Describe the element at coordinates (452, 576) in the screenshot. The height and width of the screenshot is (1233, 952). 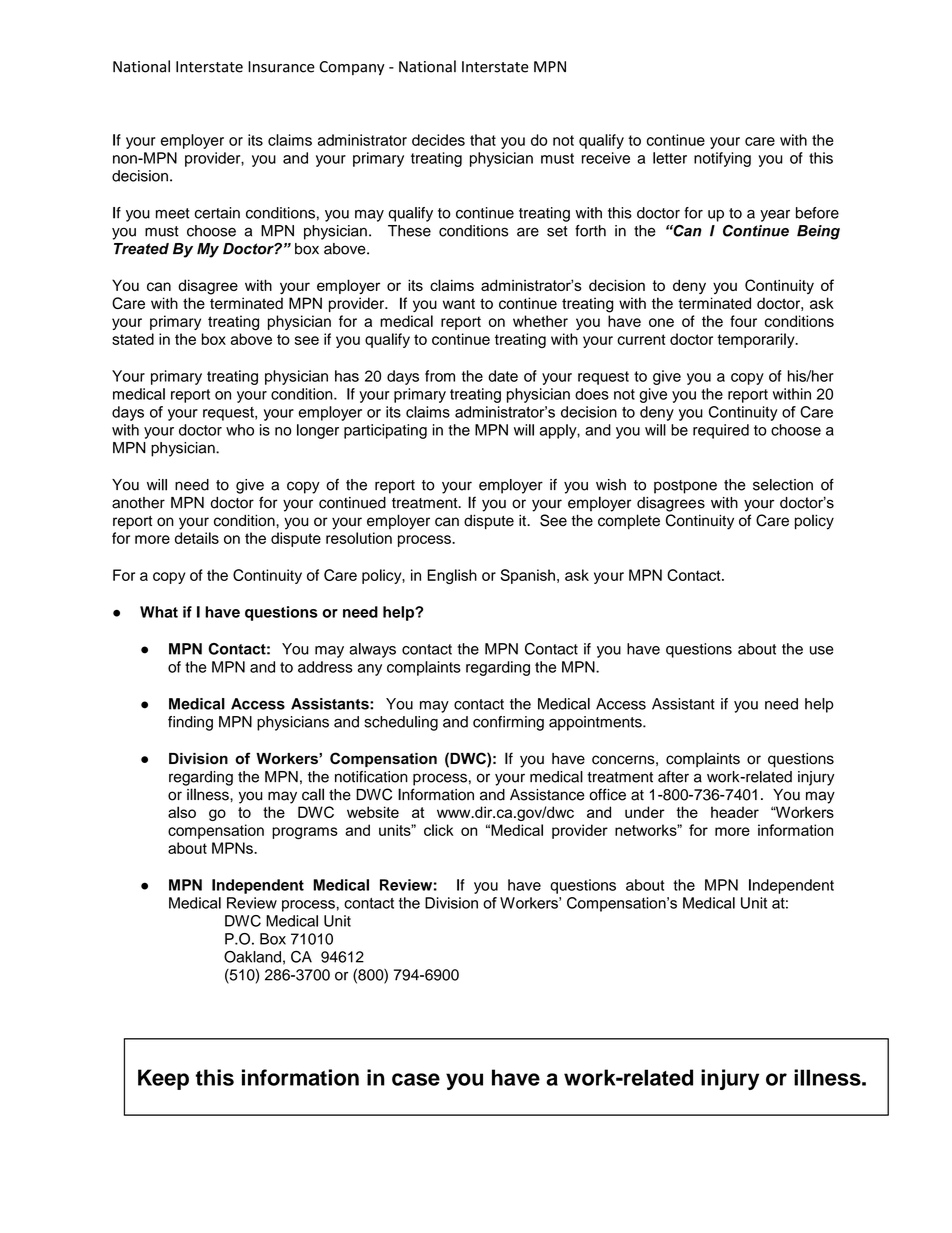
I see `English` at that location.
